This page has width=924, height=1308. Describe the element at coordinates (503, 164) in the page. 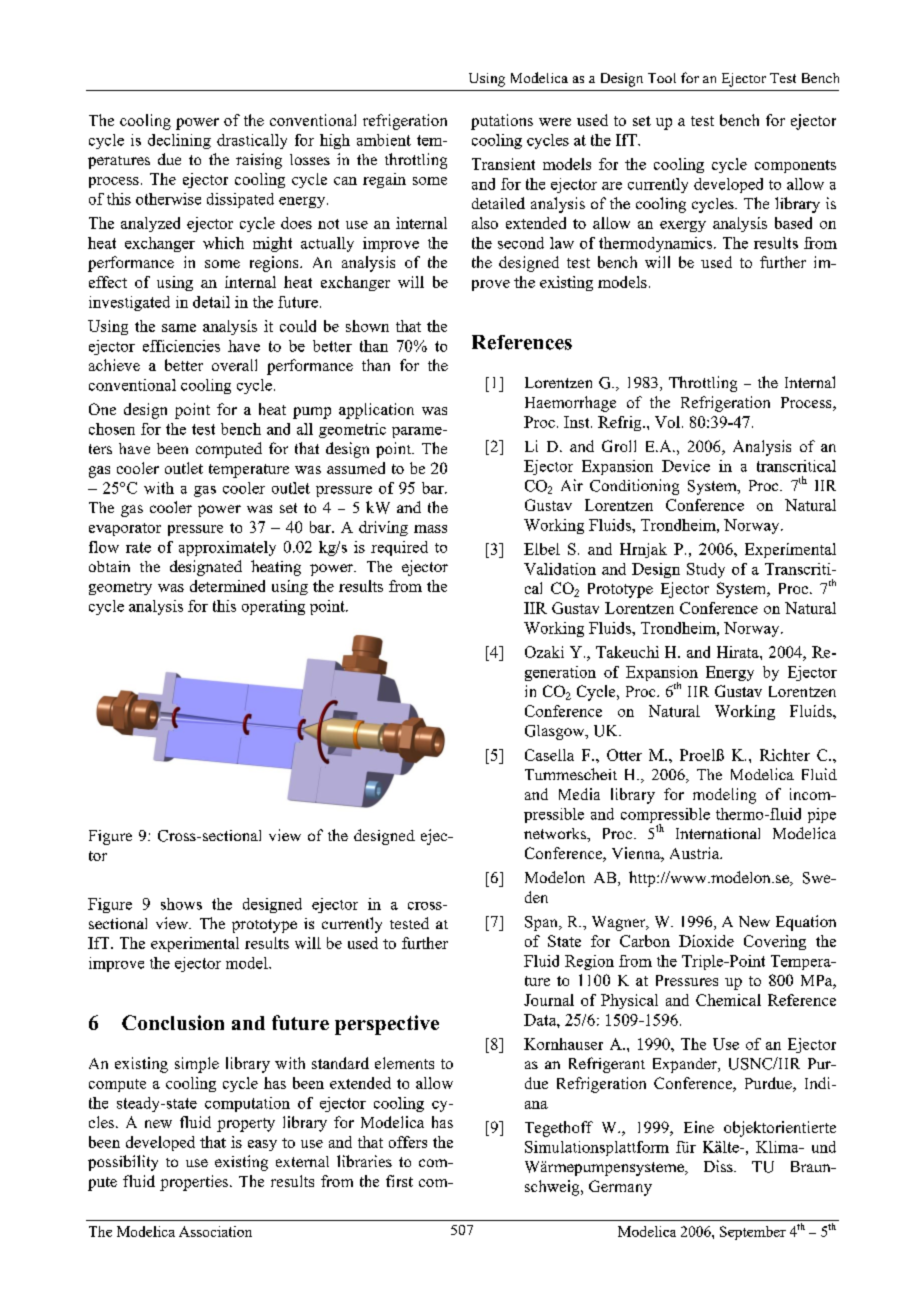

I see `Transient` at that location.
